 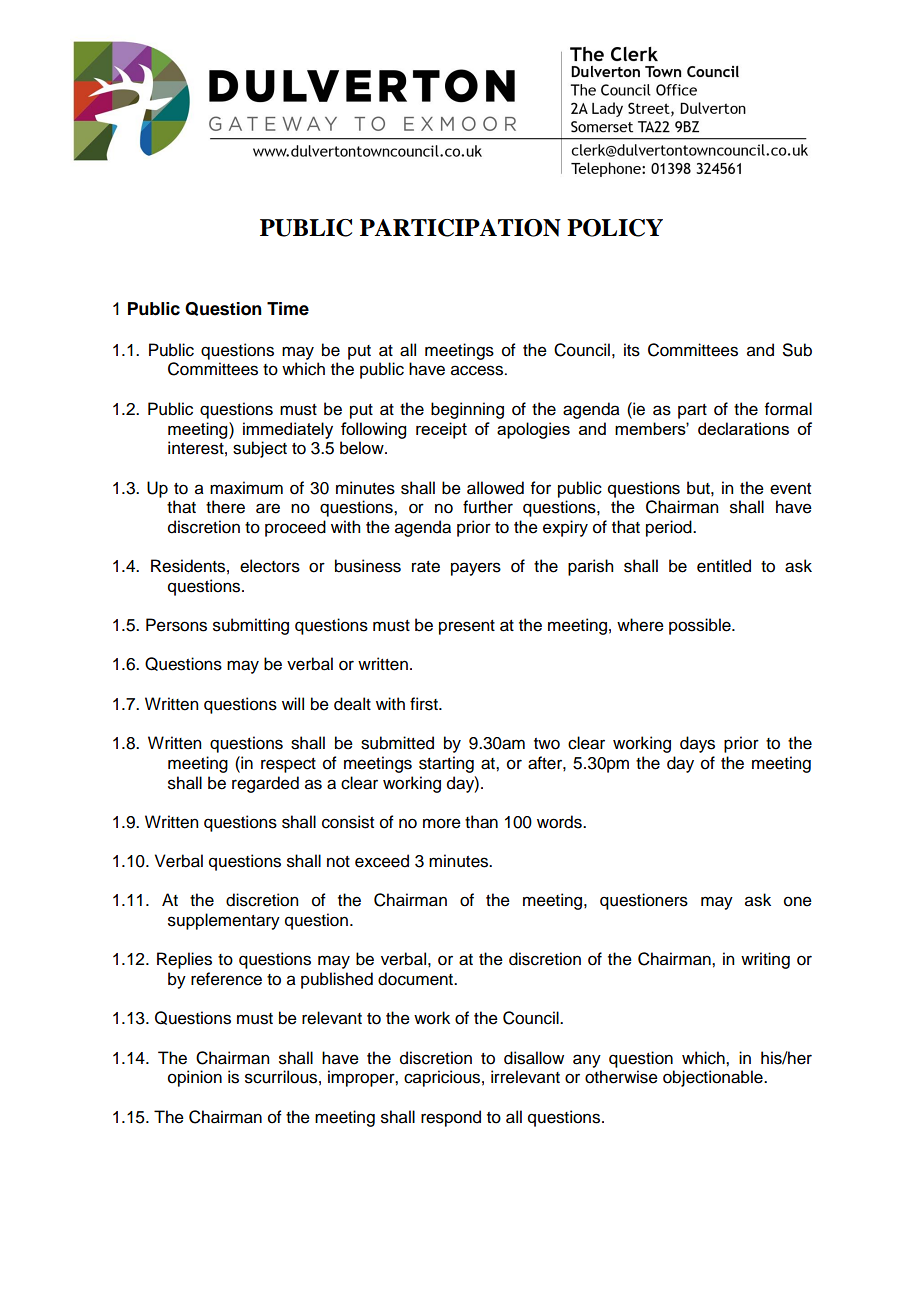 What do you see at coordinates (632, 350) in the screenshot?
I see `its` at bounding box center [632, 350].
